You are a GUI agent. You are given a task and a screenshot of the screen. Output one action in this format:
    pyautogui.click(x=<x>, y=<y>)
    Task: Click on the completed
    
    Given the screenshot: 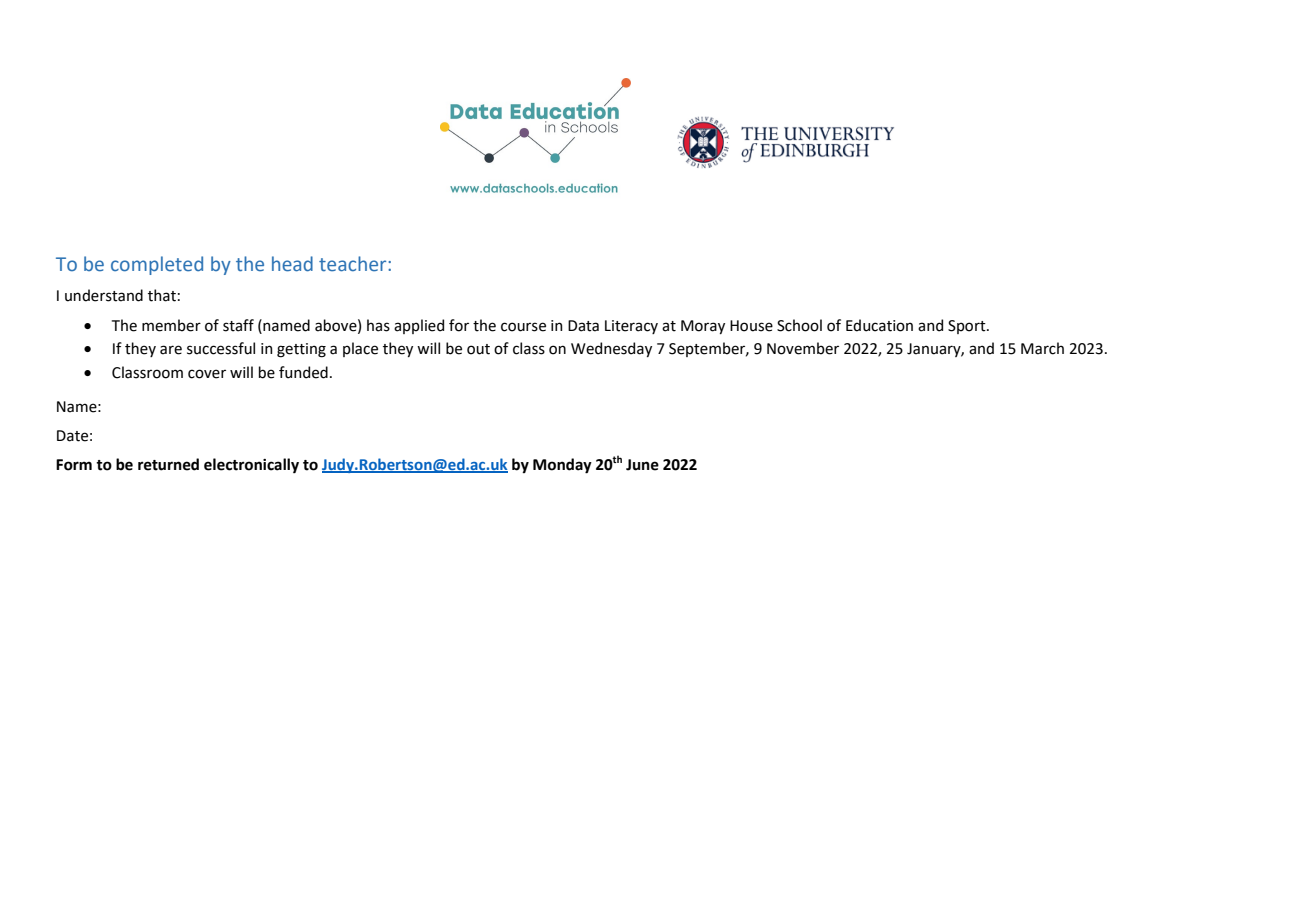 What is the action you would take?
    pyautogui.click(x=157, y=265)
